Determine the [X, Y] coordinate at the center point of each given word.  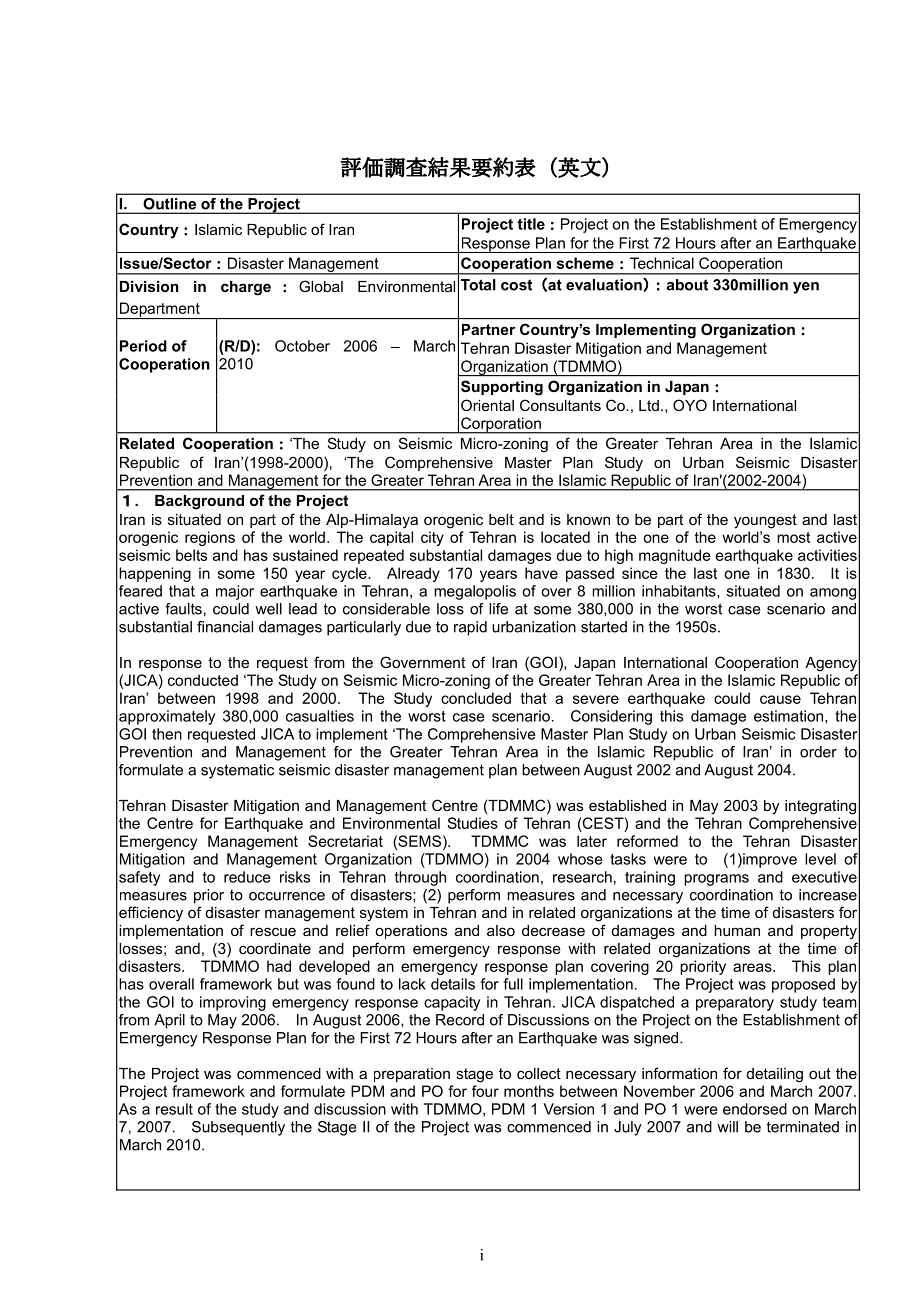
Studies [472, 823]
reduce [247, 877]
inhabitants [680, 592]
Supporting [502, 388]
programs [716, 880]
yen [806, 288]
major [235, 592]
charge [246, 288]
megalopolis [475, 592]
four [485, 1091]
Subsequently [238, 1128]
